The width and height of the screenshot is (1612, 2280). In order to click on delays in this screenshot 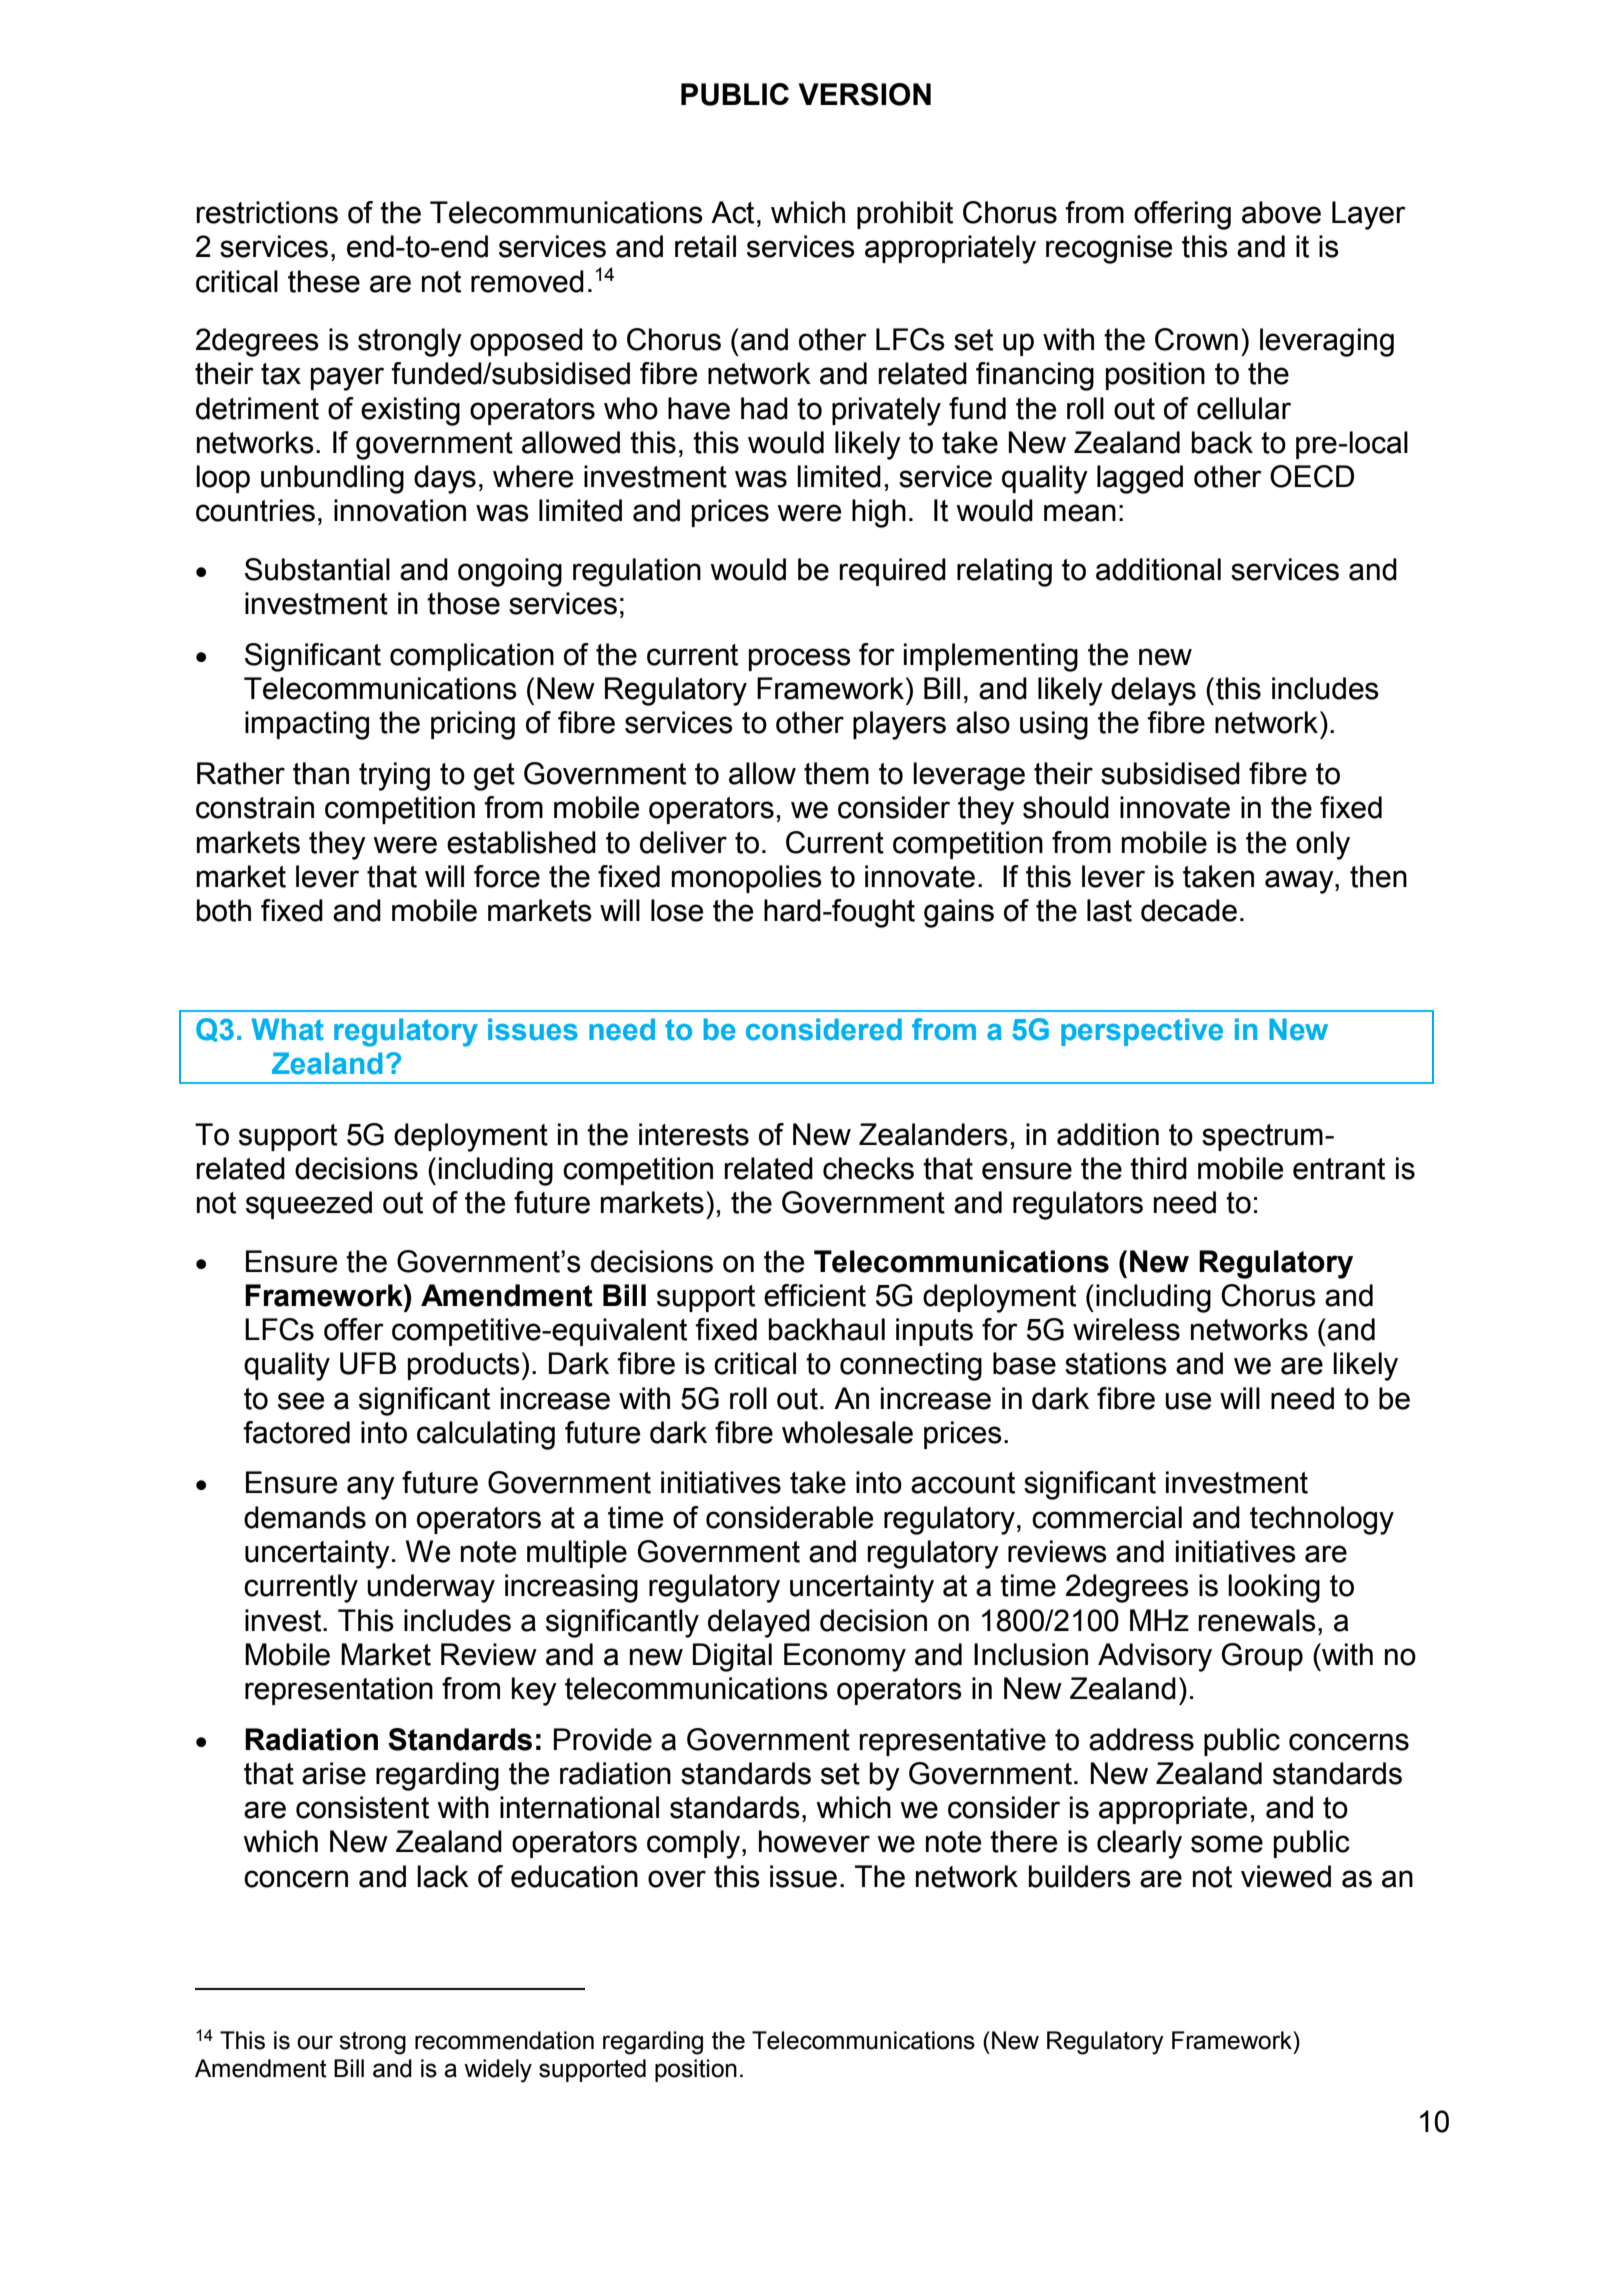, I will do `click(1153, 691)`.
